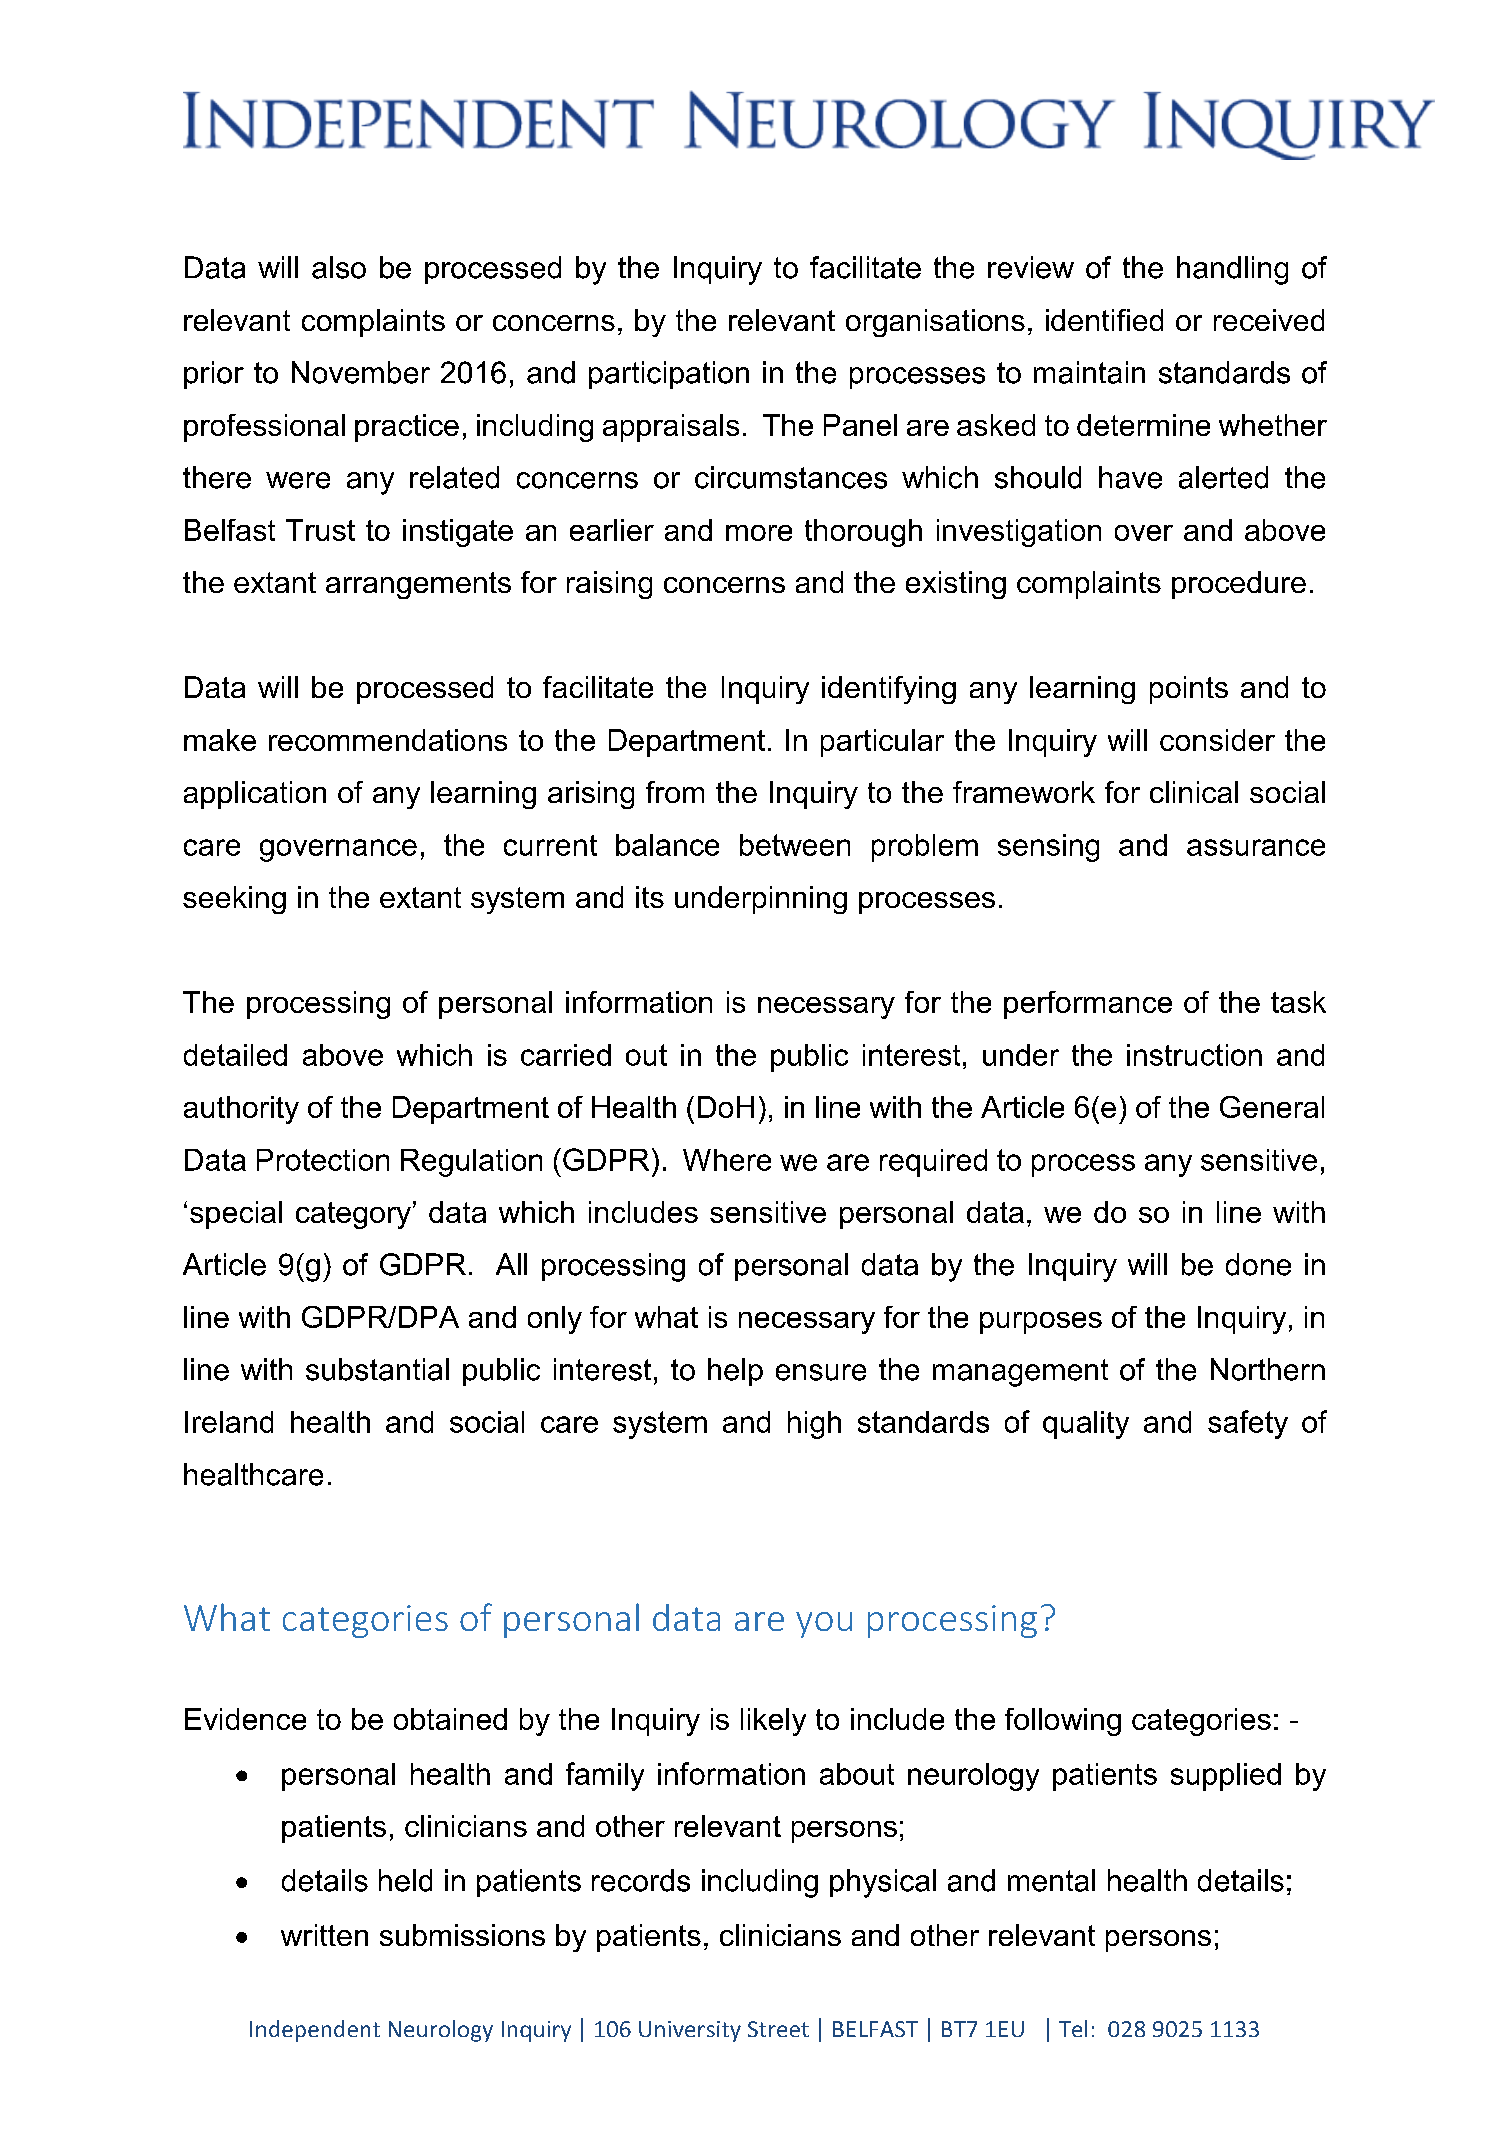  I want to click on assurance, so click(1256, 847).
